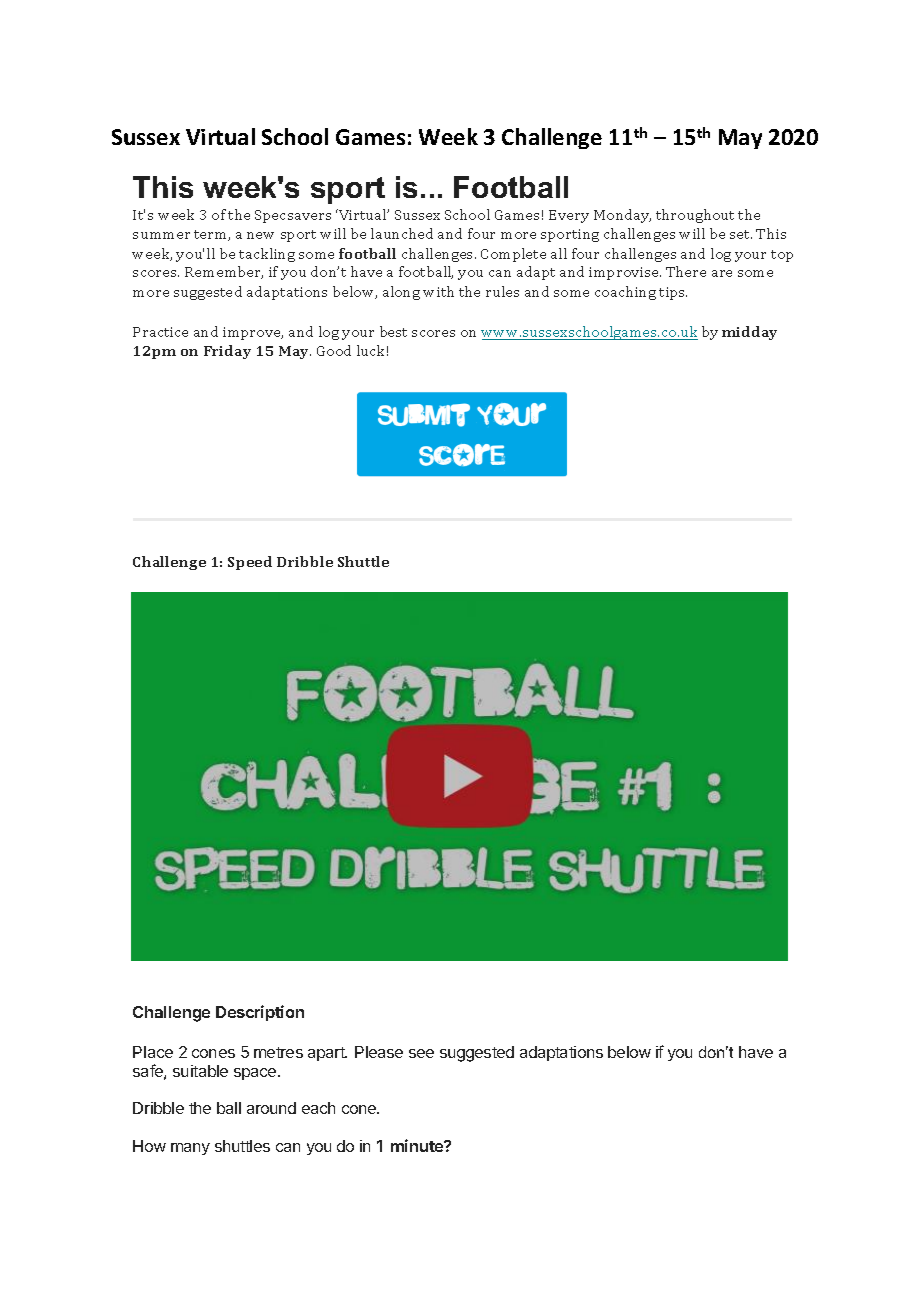  Describe the element at coordinates (334, 350) in the screenshot. I see `Good` at that location.
